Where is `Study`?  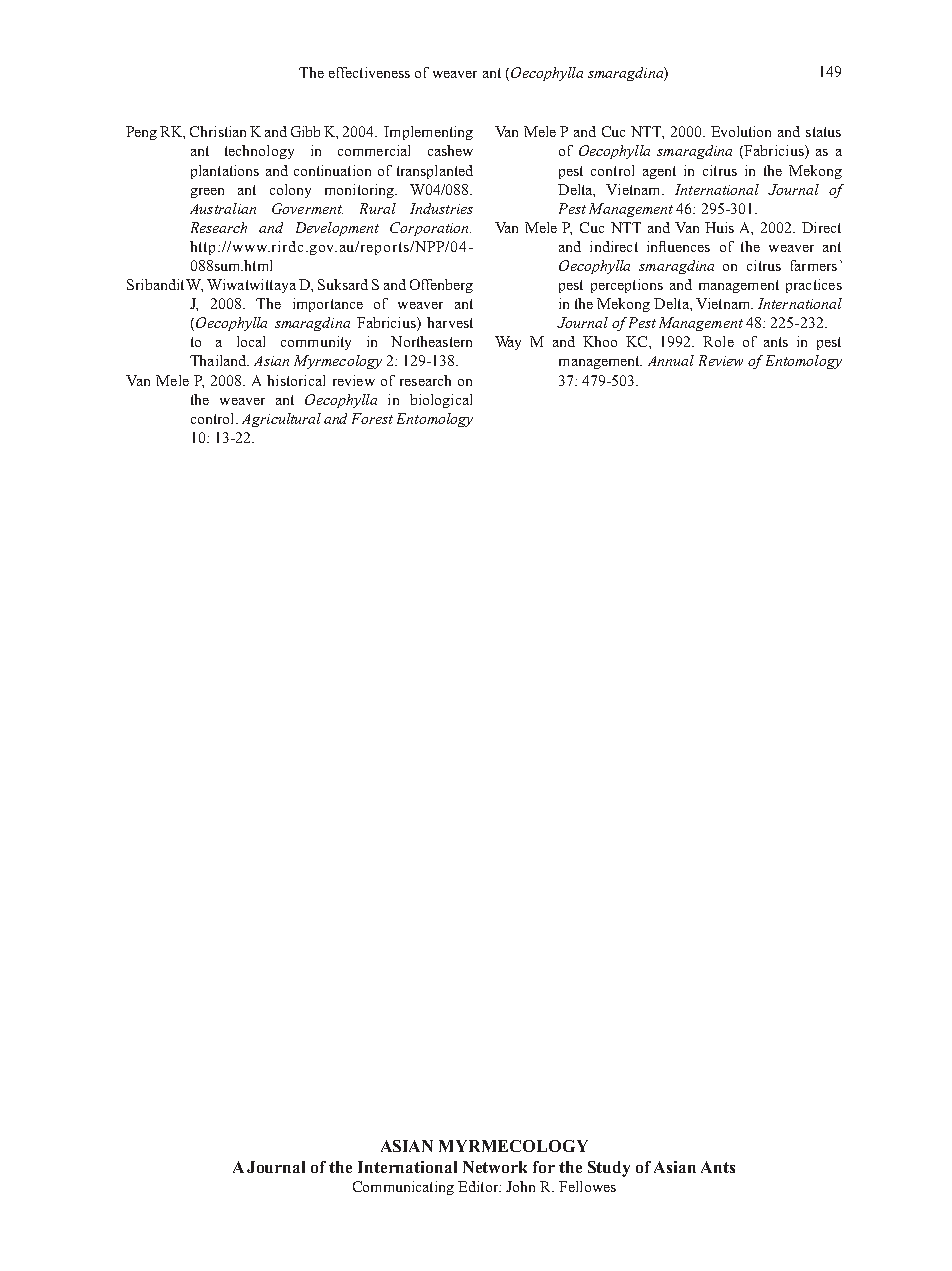 Study is located at coordinates (609, 1169).
